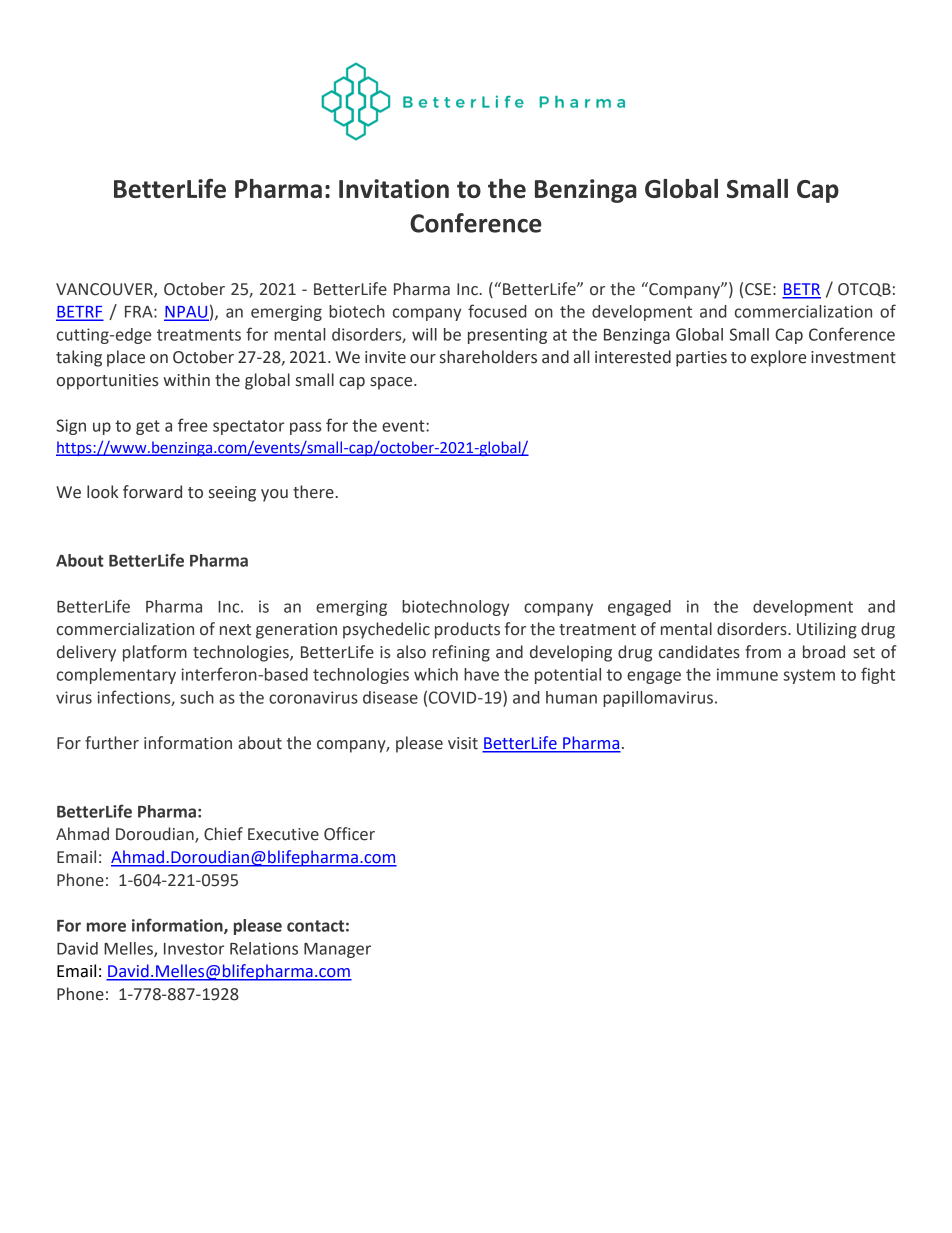 This screenshot has width=952, height=1233. Describe the element at coordinates (758, 289) in the screenshot. I see `CSE` at that location.
